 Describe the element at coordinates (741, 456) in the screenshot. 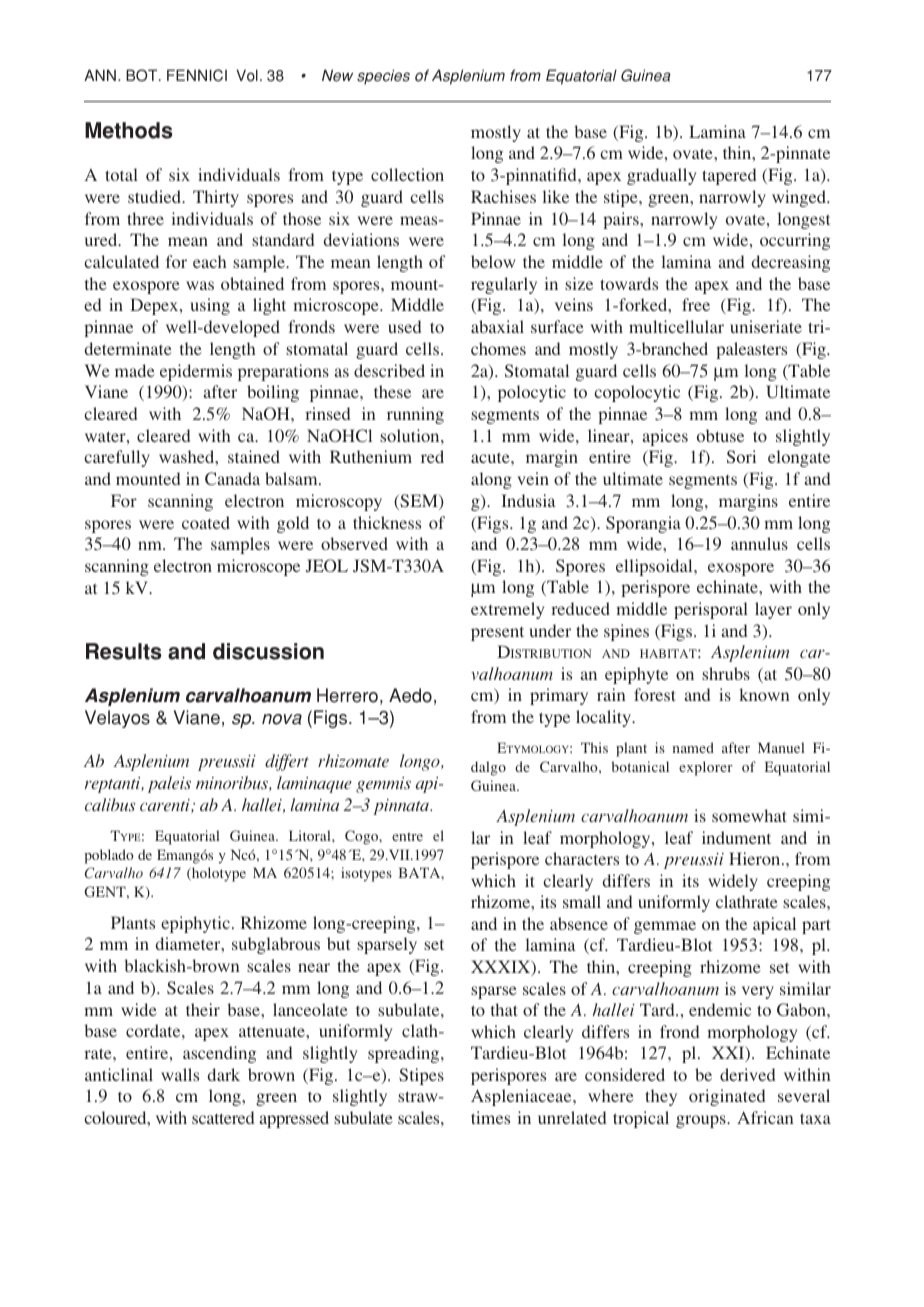

I see `Sori` at that location.
